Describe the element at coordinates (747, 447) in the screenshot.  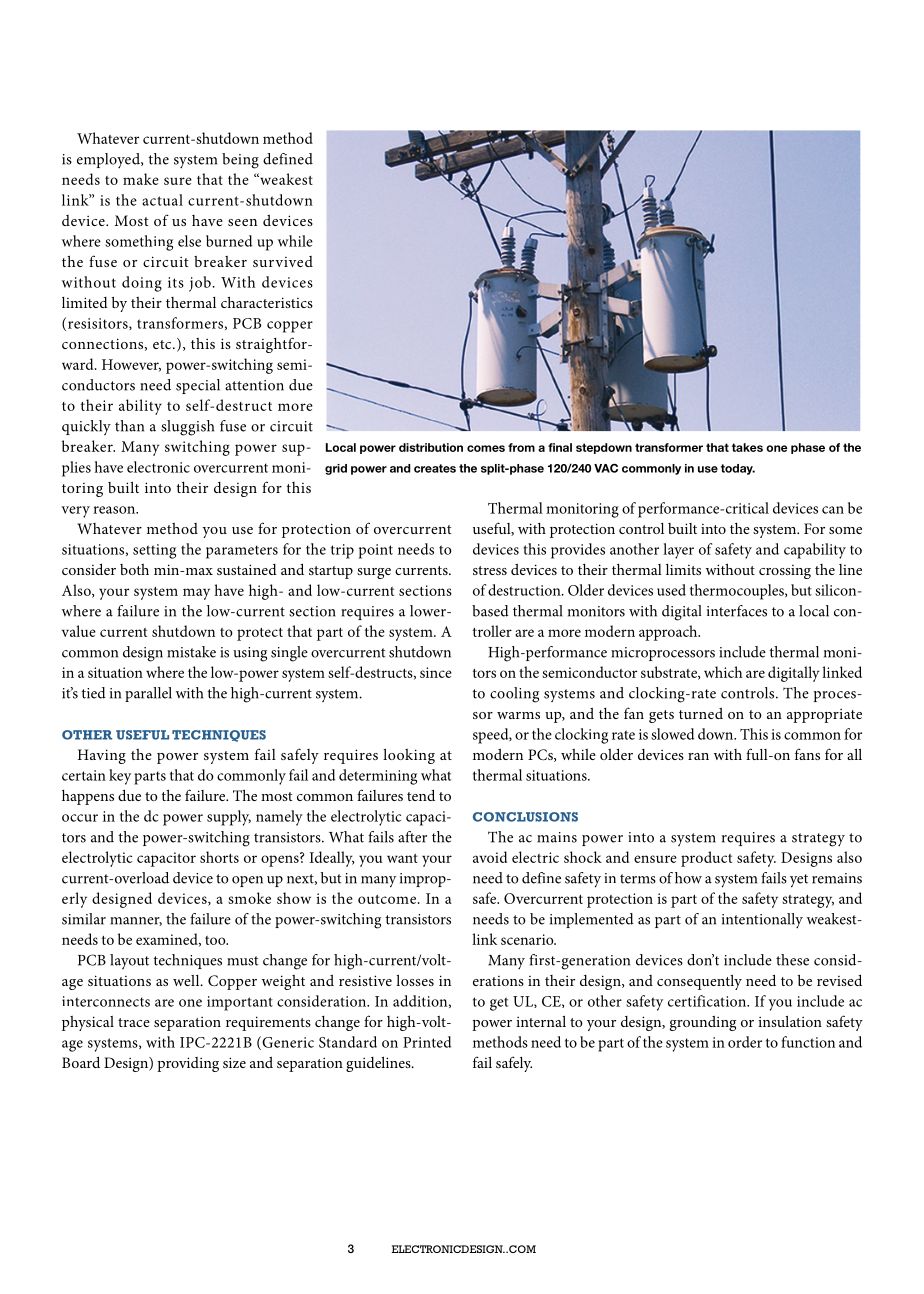
I see `takes` at that location.
